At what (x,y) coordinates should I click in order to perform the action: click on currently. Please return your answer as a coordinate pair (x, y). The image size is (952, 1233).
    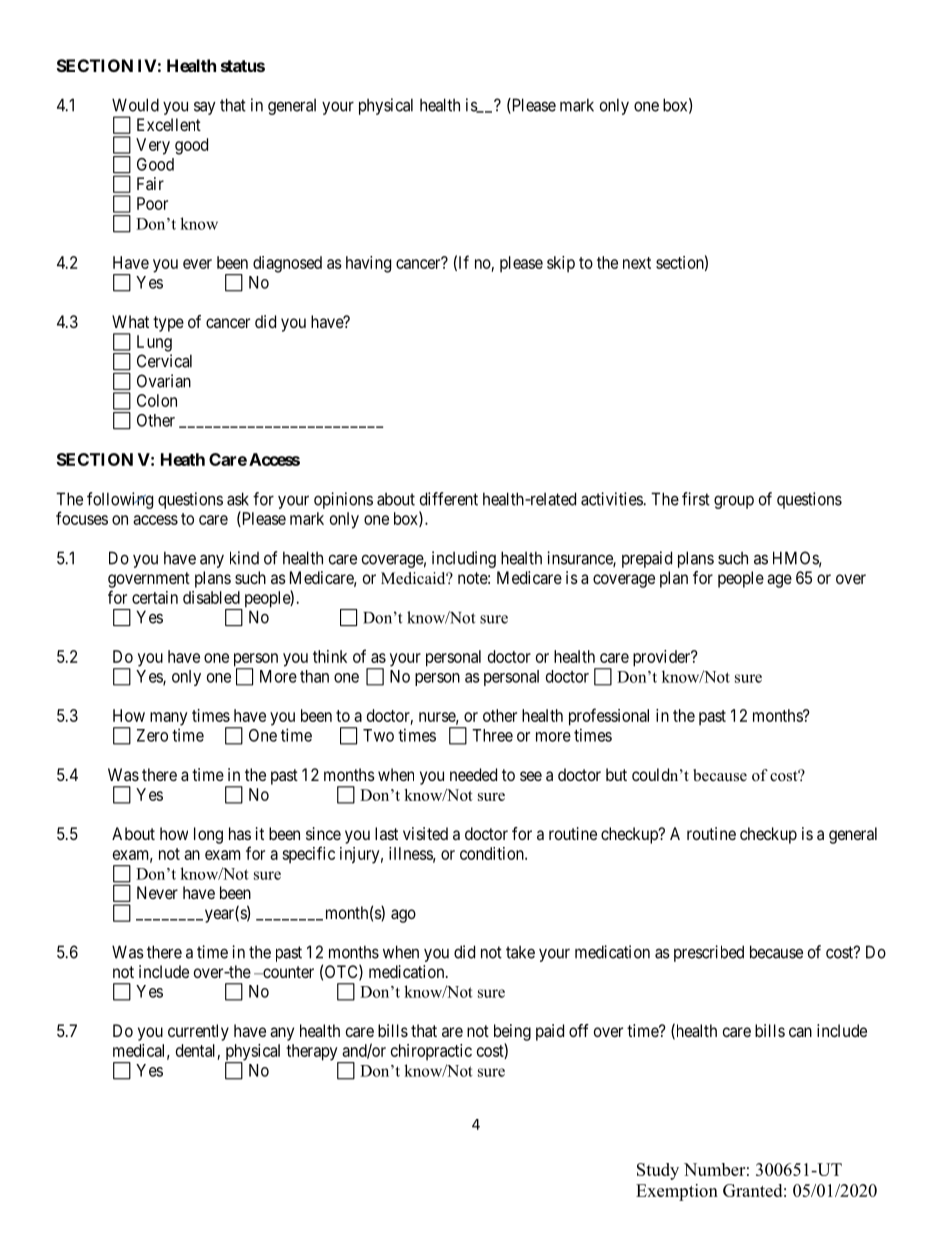
    Looking at the image, I should click on (198, 1032).
